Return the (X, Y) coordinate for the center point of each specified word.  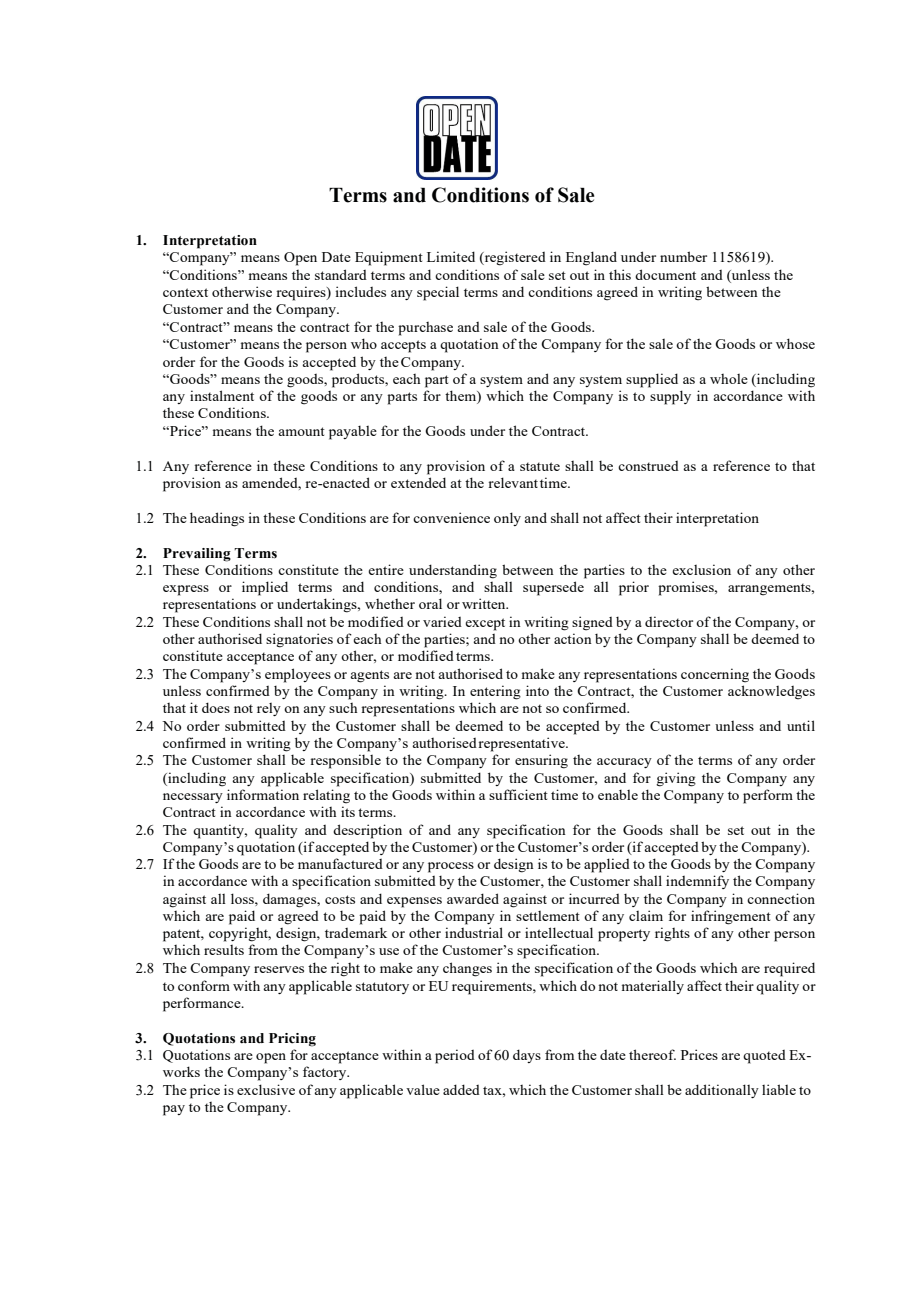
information (263, 794)
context (185, 292)
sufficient (518, 794)
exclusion (701, 569)
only (507, 519)
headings (217, 519)
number (683, 256)
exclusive (266, 1089)
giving (676, 779)
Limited (451, 256)
